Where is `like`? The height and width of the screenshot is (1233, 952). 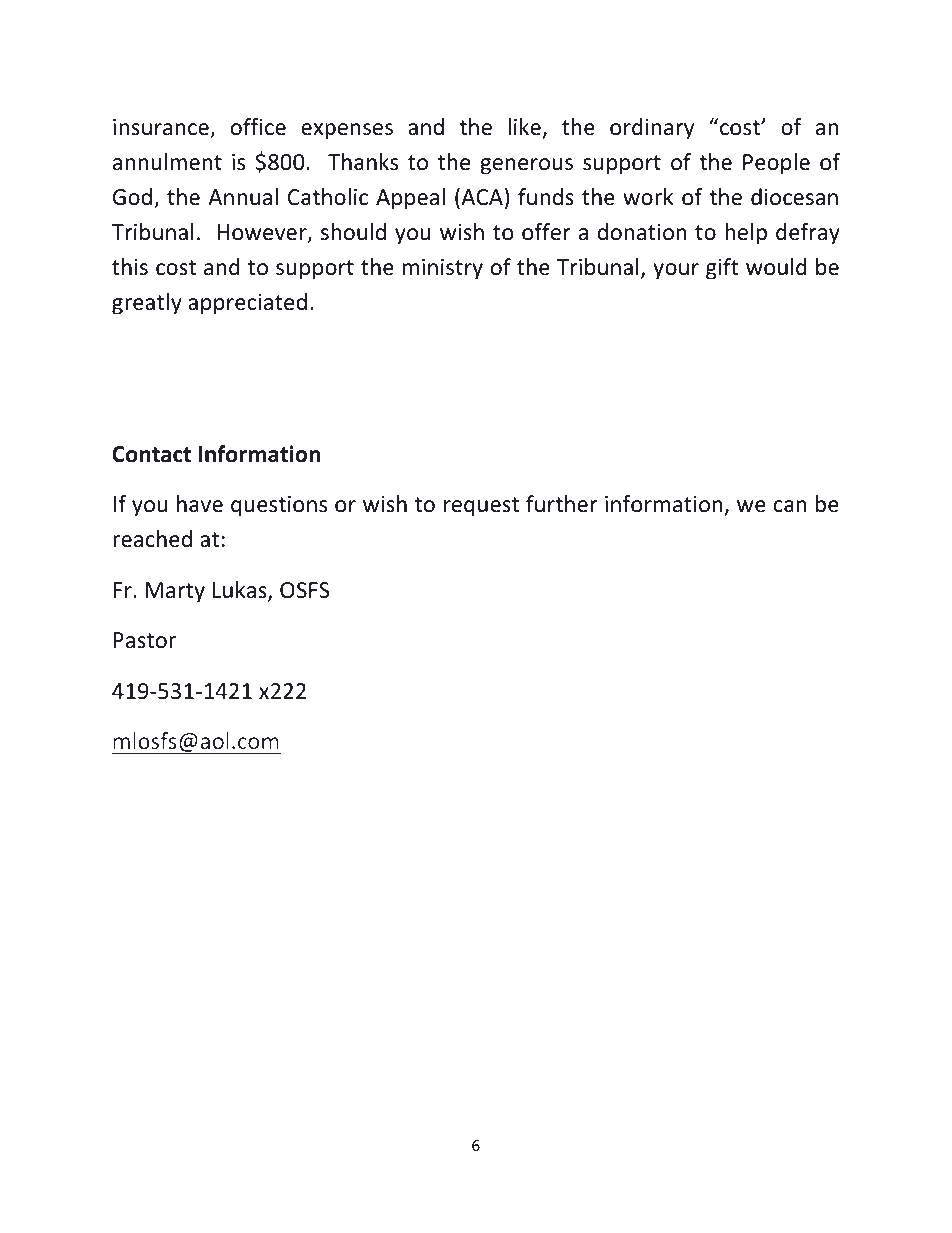
like is located at coordinates (524, 127).
